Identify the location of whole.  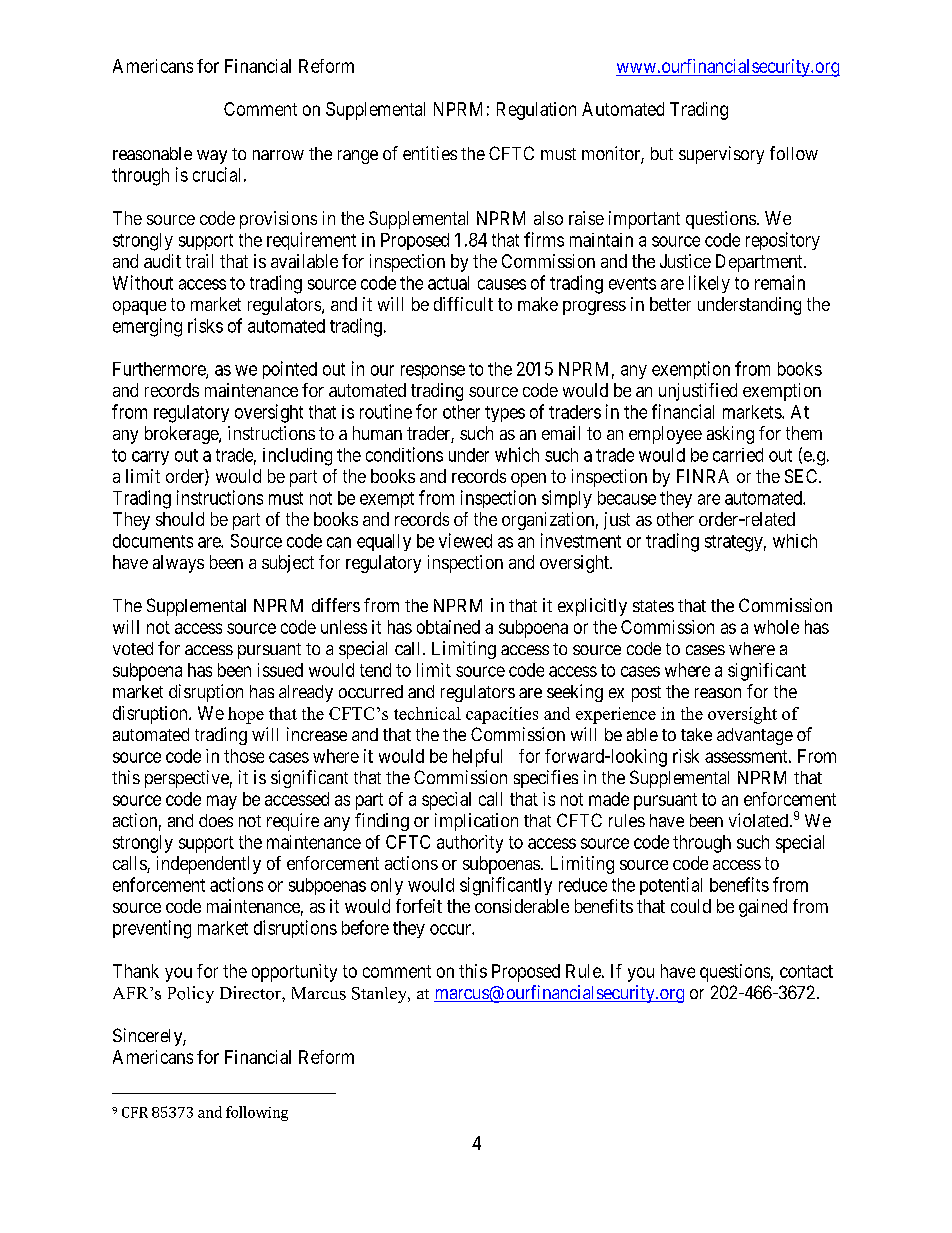
(776, 627).
